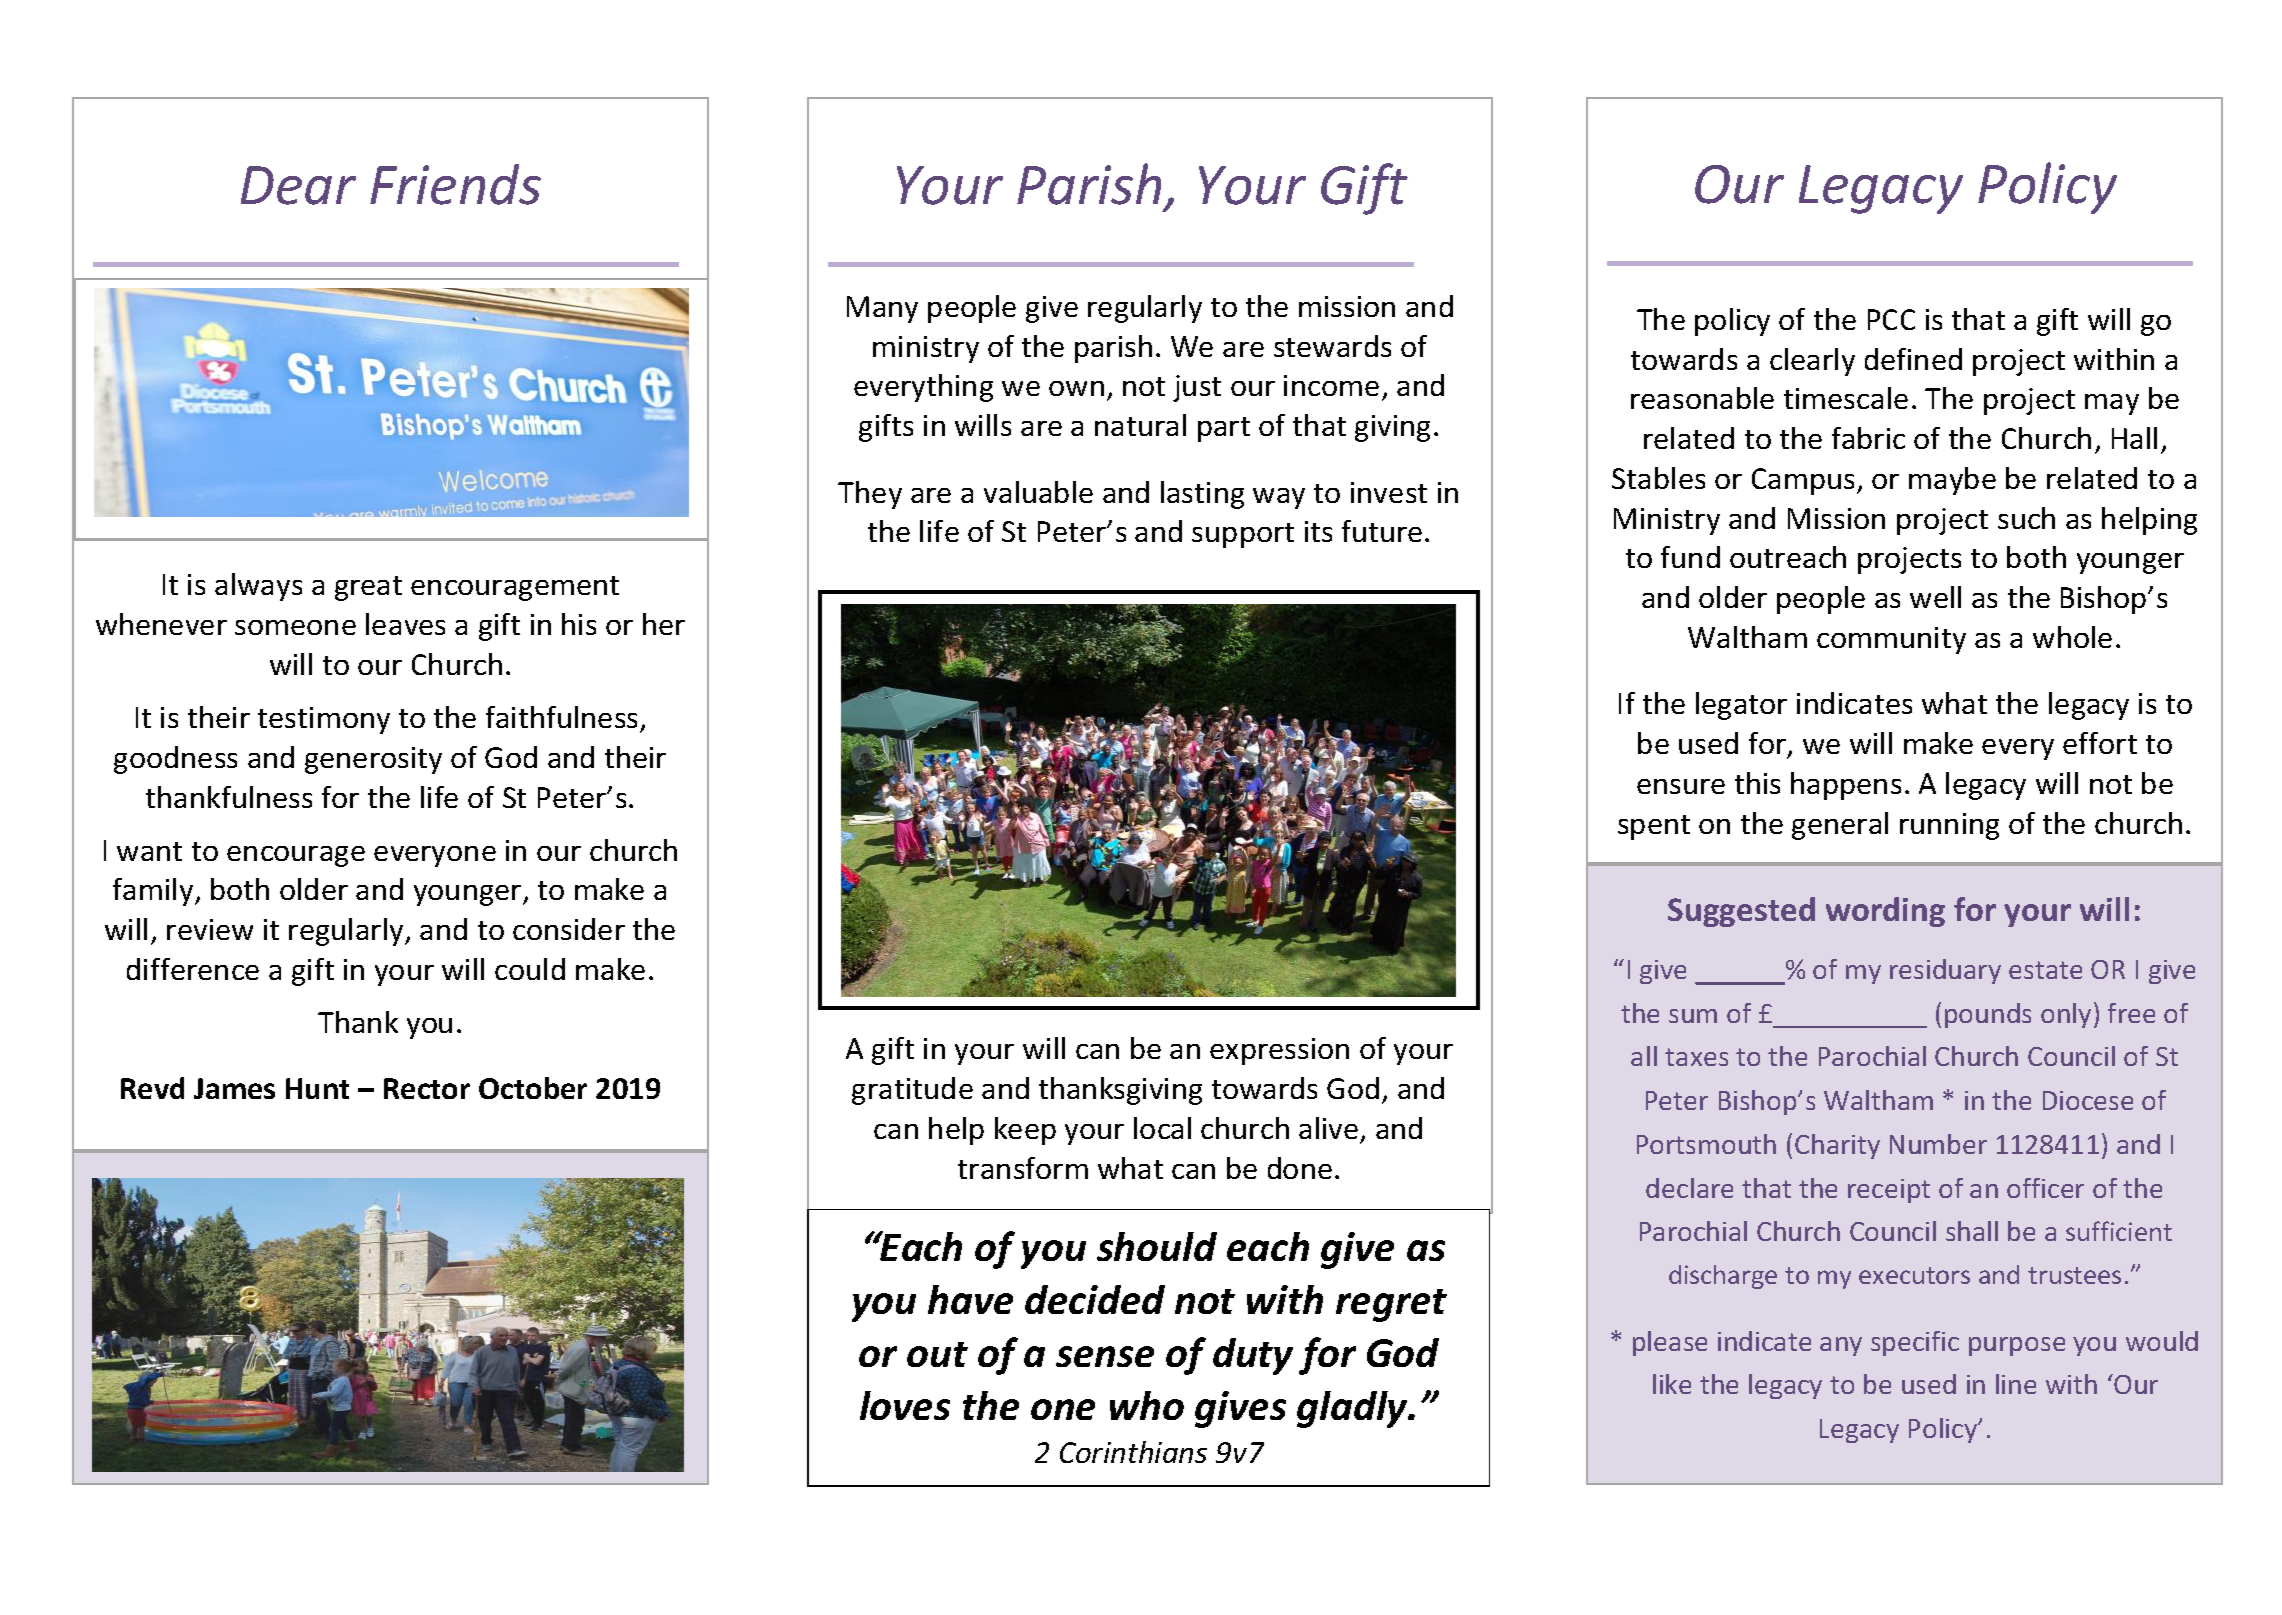  What do you see at coordinates (427, 1088) in the image?
I see `Rector` at bounding box center [427, 1088].
